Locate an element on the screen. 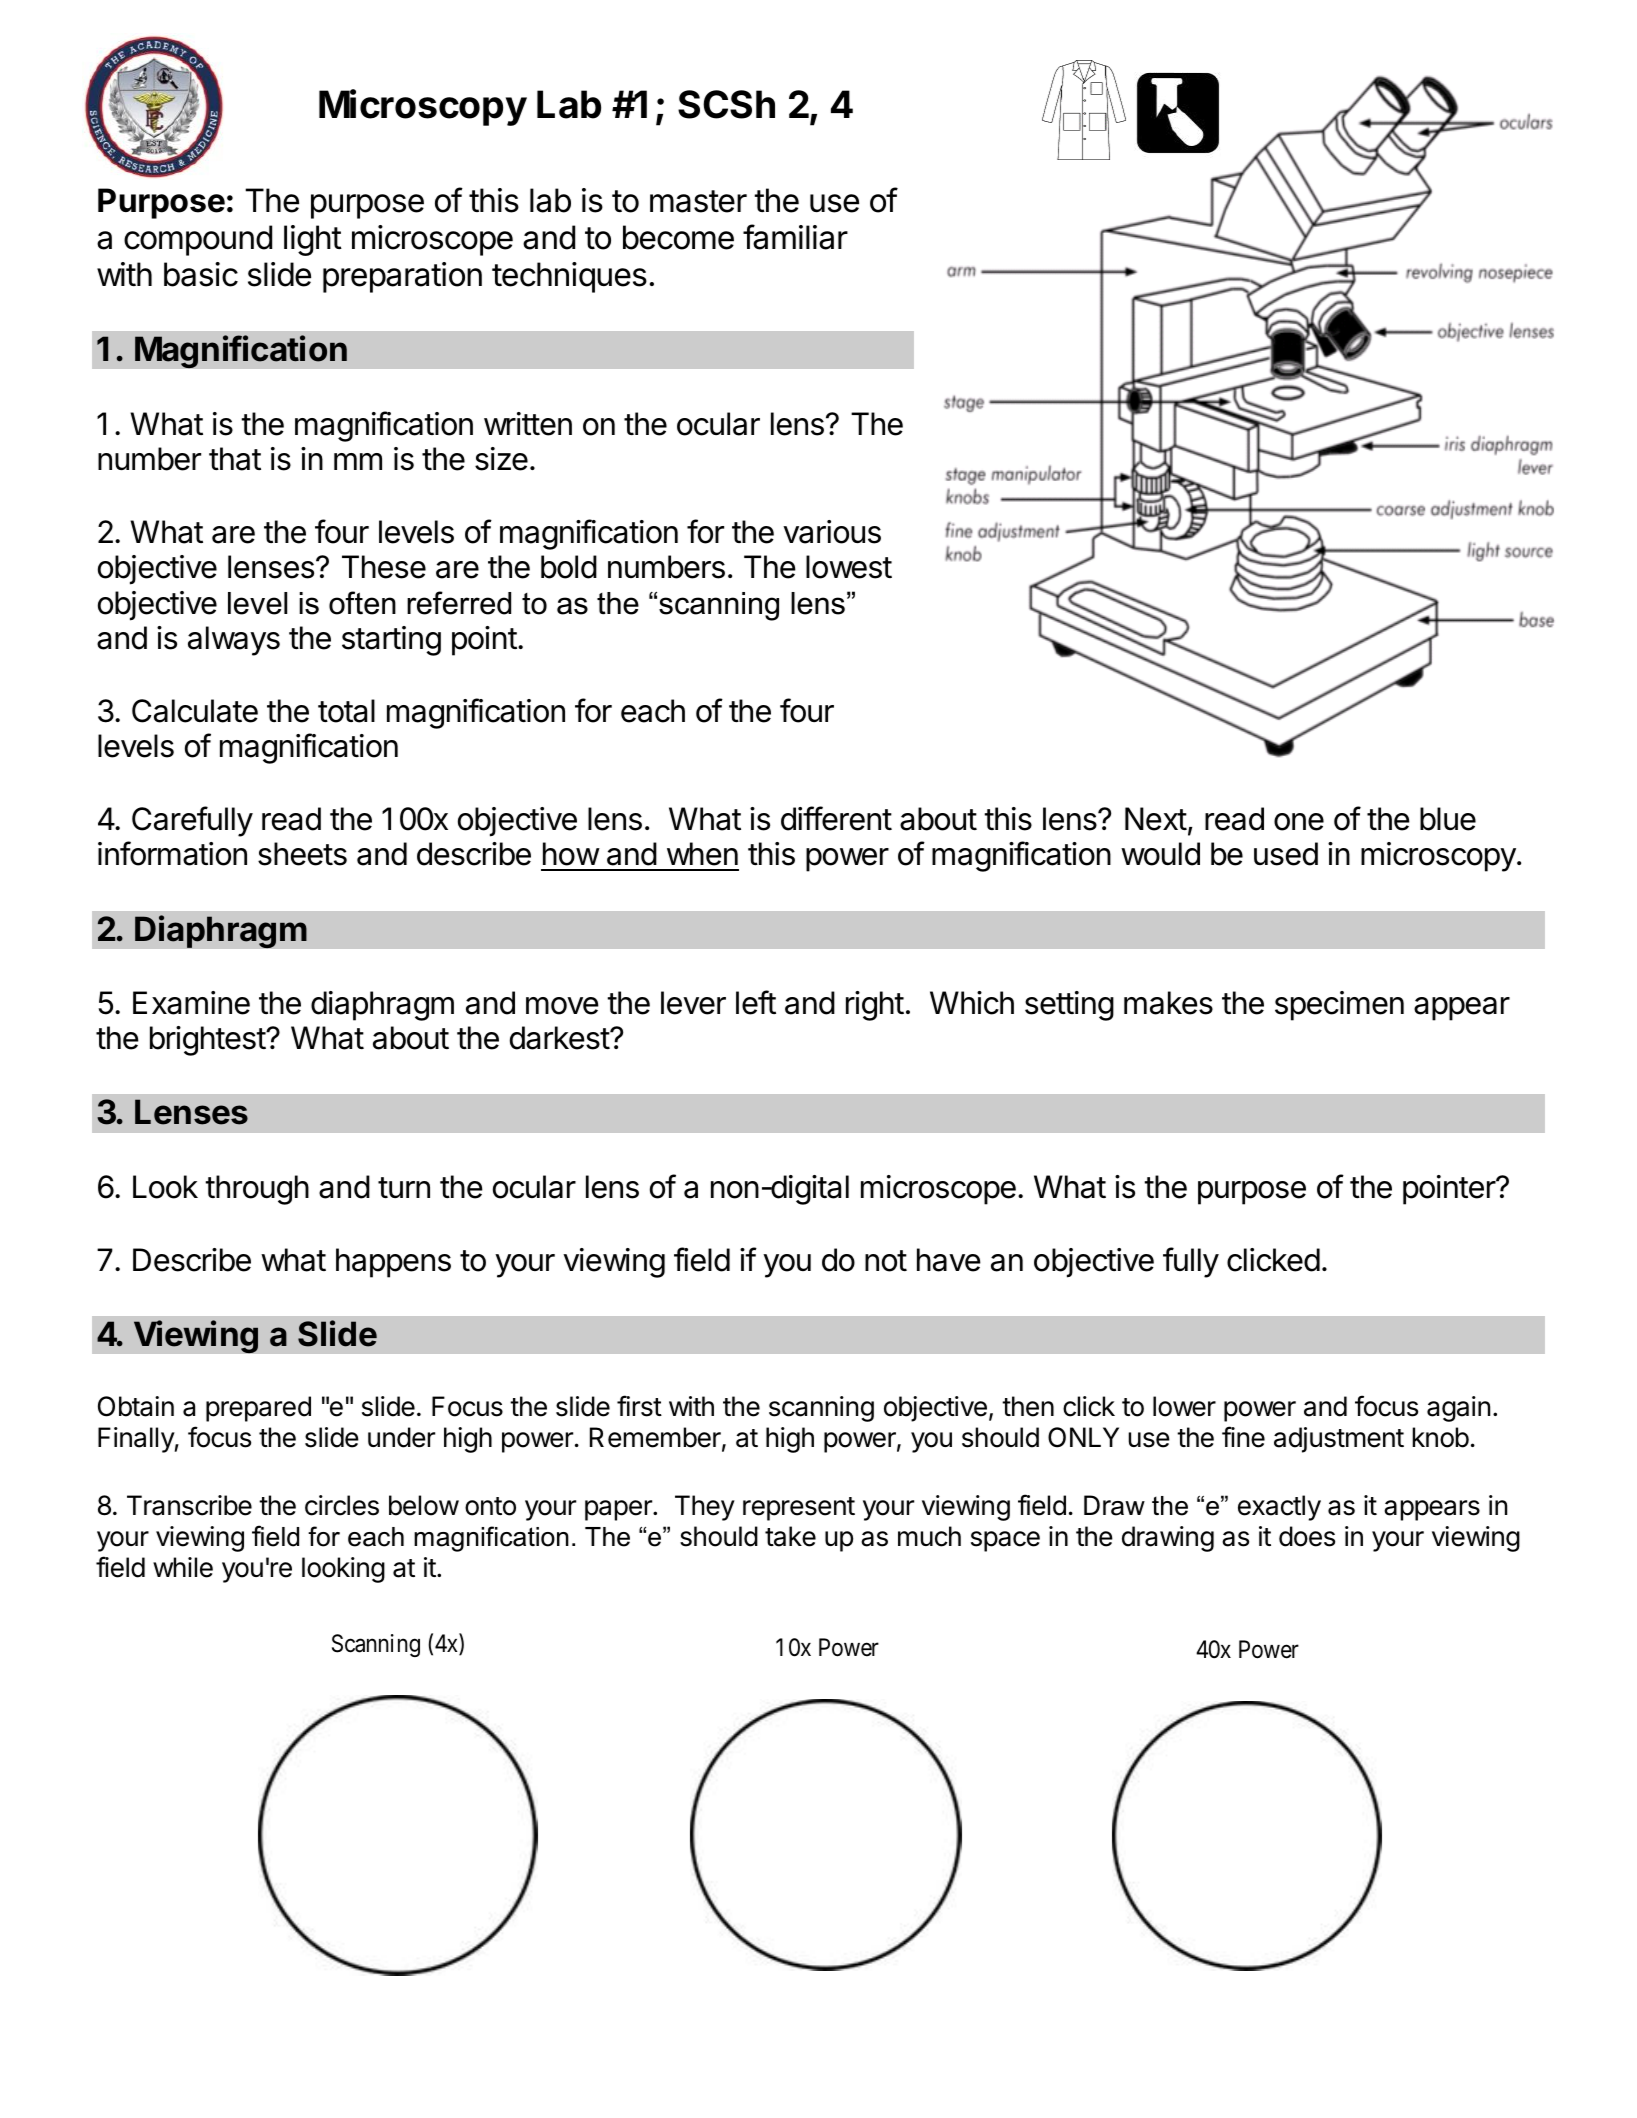 The image size is (1637, 2118). familiar is located at coordinates (795, 237).
